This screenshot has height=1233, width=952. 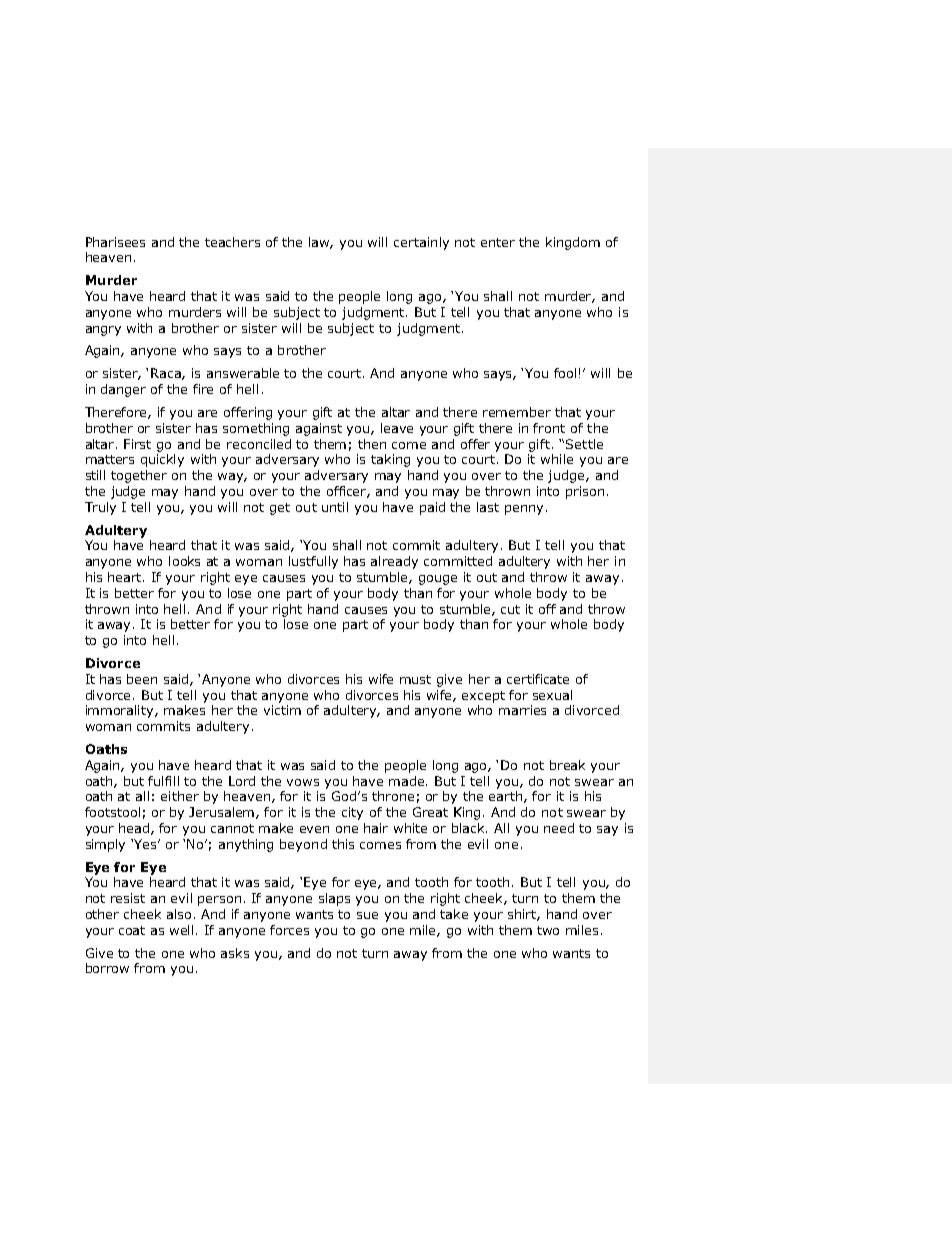 I want to click on been, so click(x=142, y=679).
